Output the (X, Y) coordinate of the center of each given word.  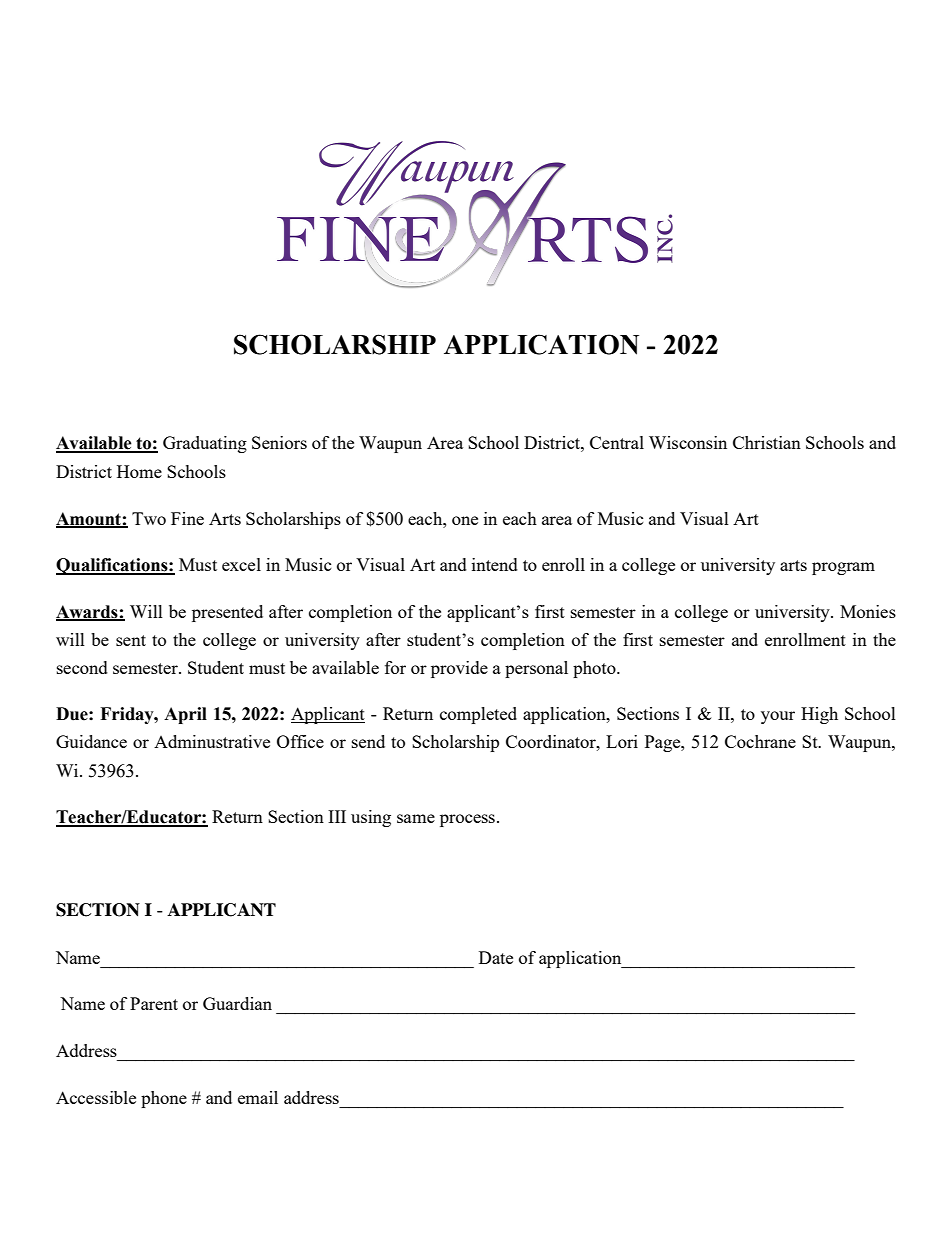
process (467, 820)
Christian (767, 442)
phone (164, 1099)
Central (617, 442)
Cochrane (760, 741)
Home (139, 471)
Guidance (91, 741)
